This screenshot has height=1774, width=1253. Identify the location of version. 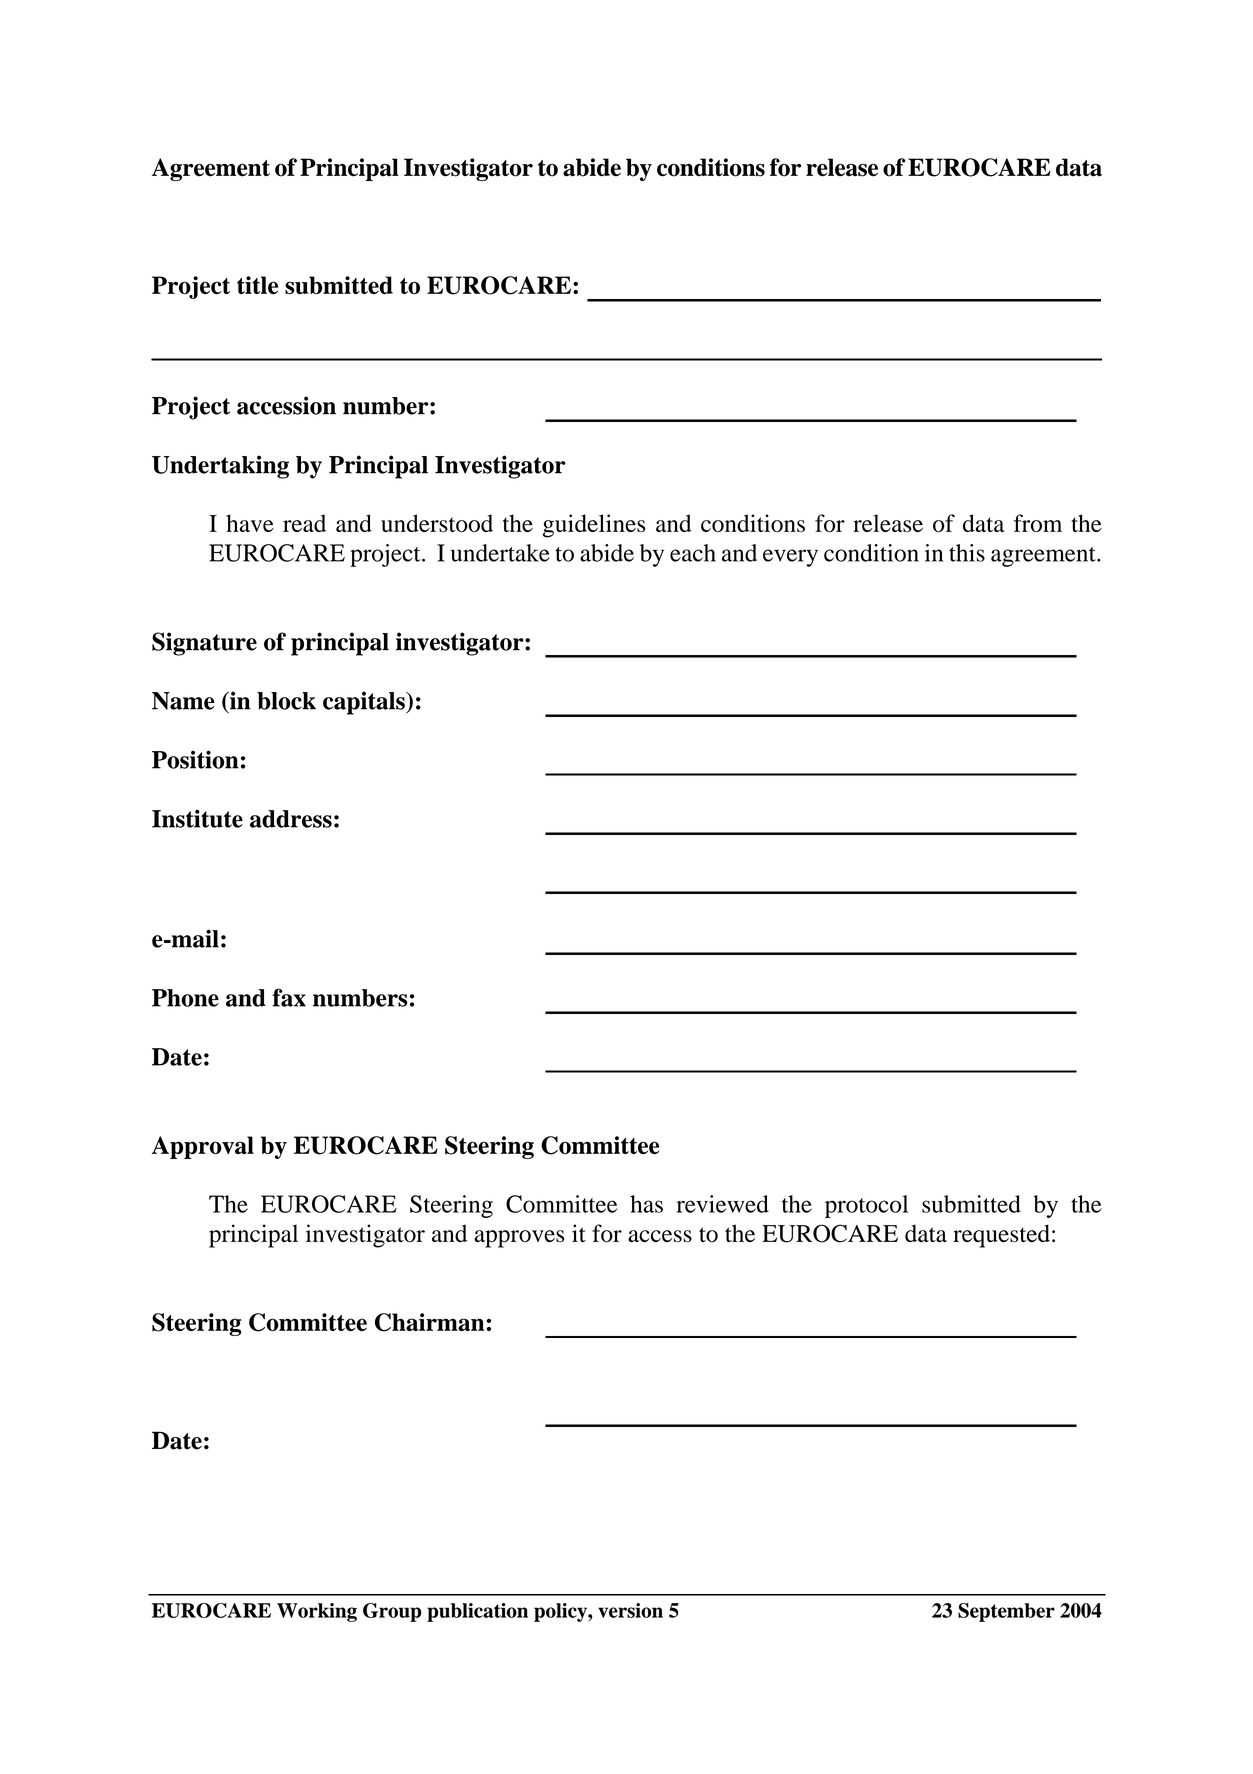
(630, 1610).
